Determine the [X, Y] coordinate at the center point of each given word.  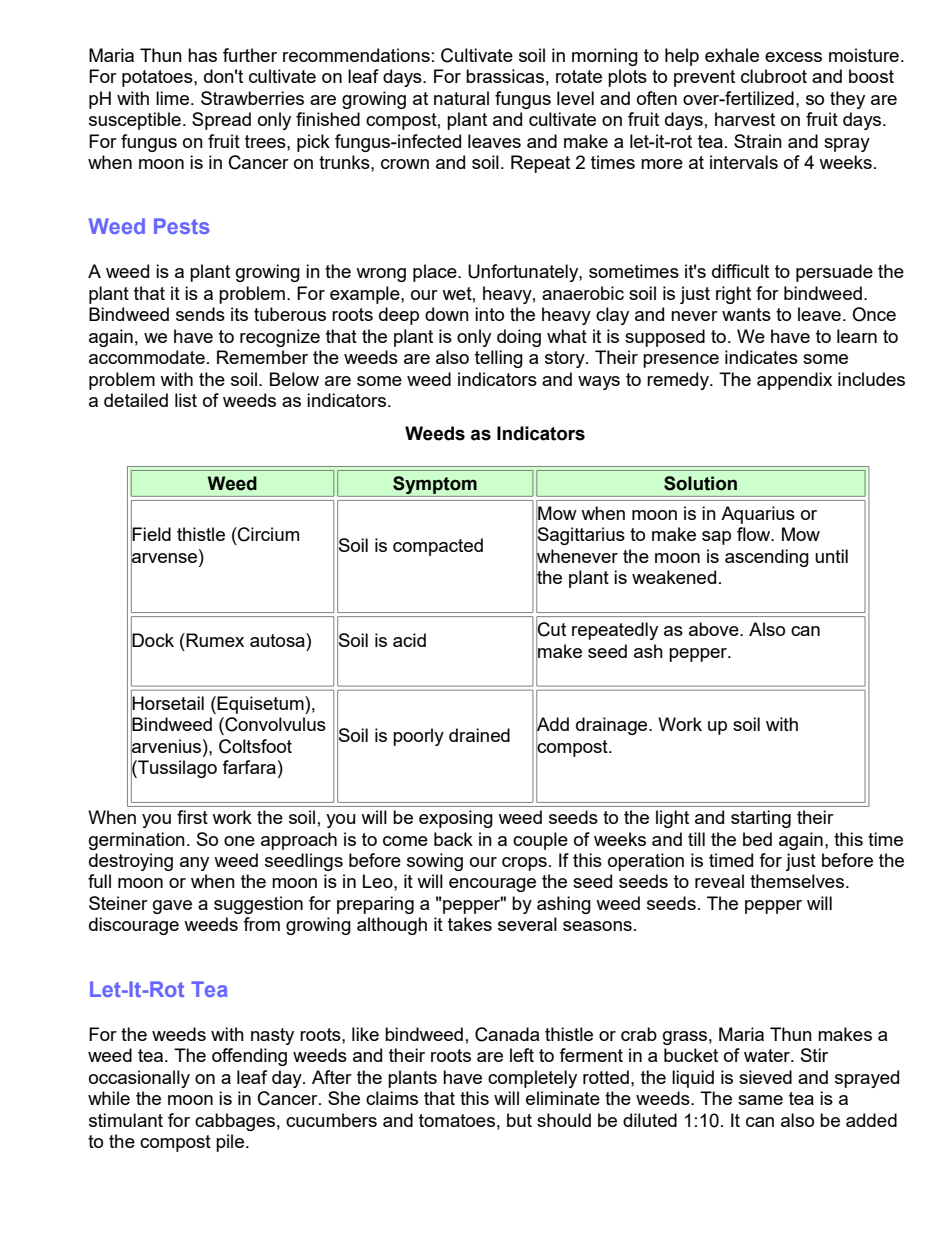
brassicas [505, 76]
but [519, 1120]
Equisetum [261, 705]
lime [174, 98]
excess [793, 57]
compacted [438, 547]
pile [231, 1143]
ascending [767, 558]
